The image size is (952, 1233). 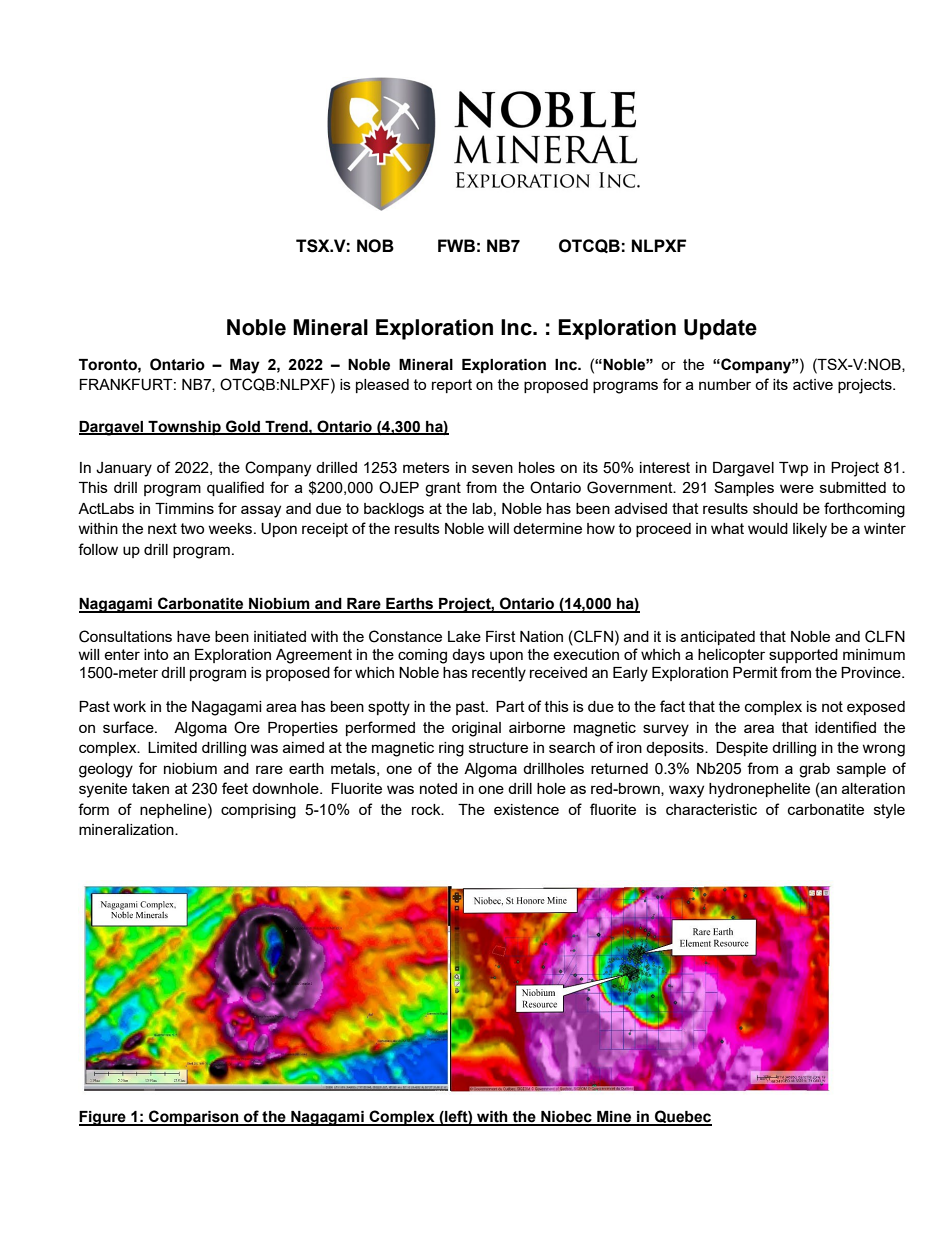 What do you see at coordinates (813, 384) in the screenshot?
I see `active` at bounding box center [813, 384].
